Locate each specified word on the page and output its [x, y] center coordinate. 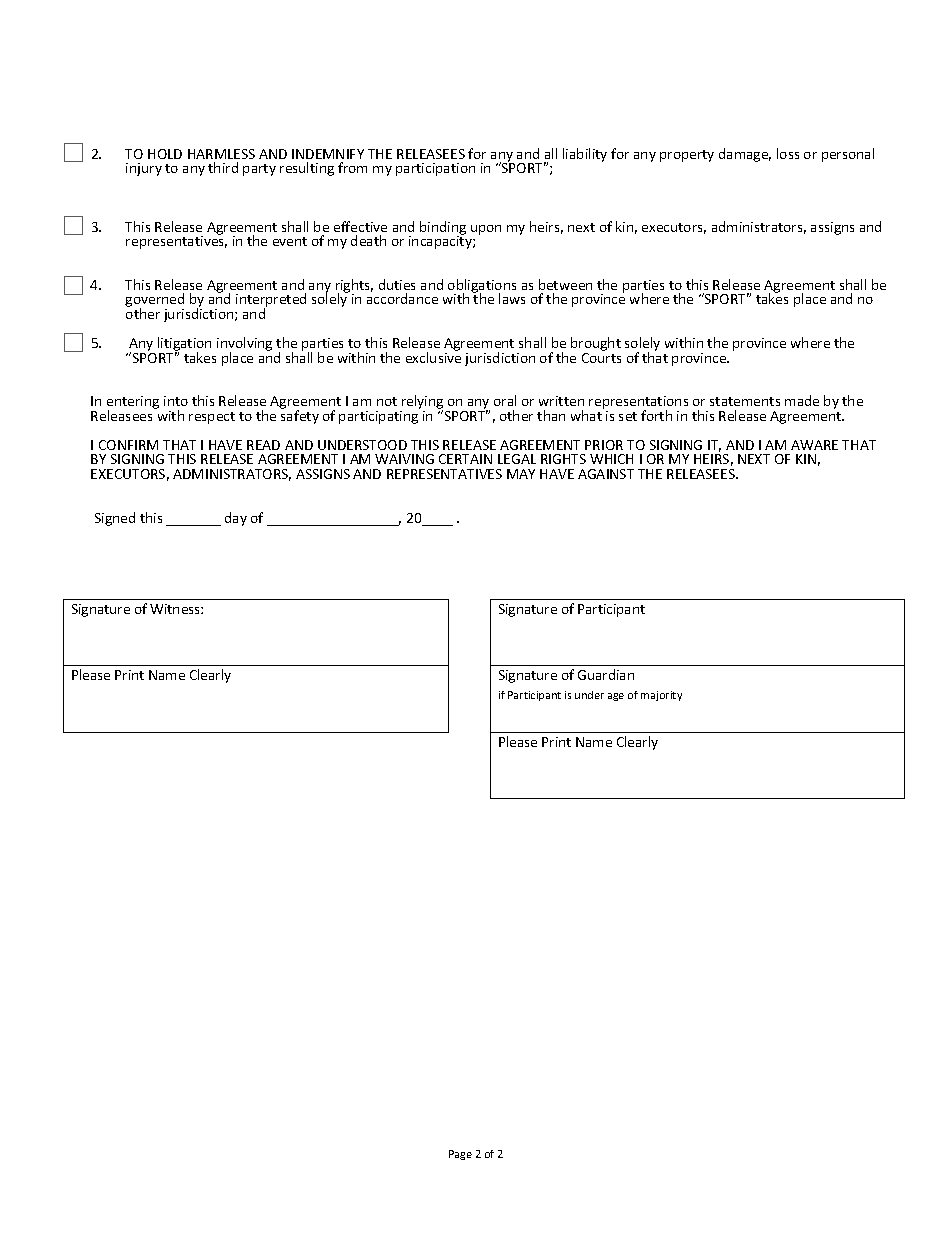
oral [505, 400]
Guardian [606, 674]
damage [745, 155]
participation [435, 169]
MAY [521, 474]
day [236, 519]
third [223, 167]
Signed [115, 519]
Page [460, 1155]
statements [745, 401]
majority [661, 696]
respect [212, 418]
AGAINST [606, 474]
